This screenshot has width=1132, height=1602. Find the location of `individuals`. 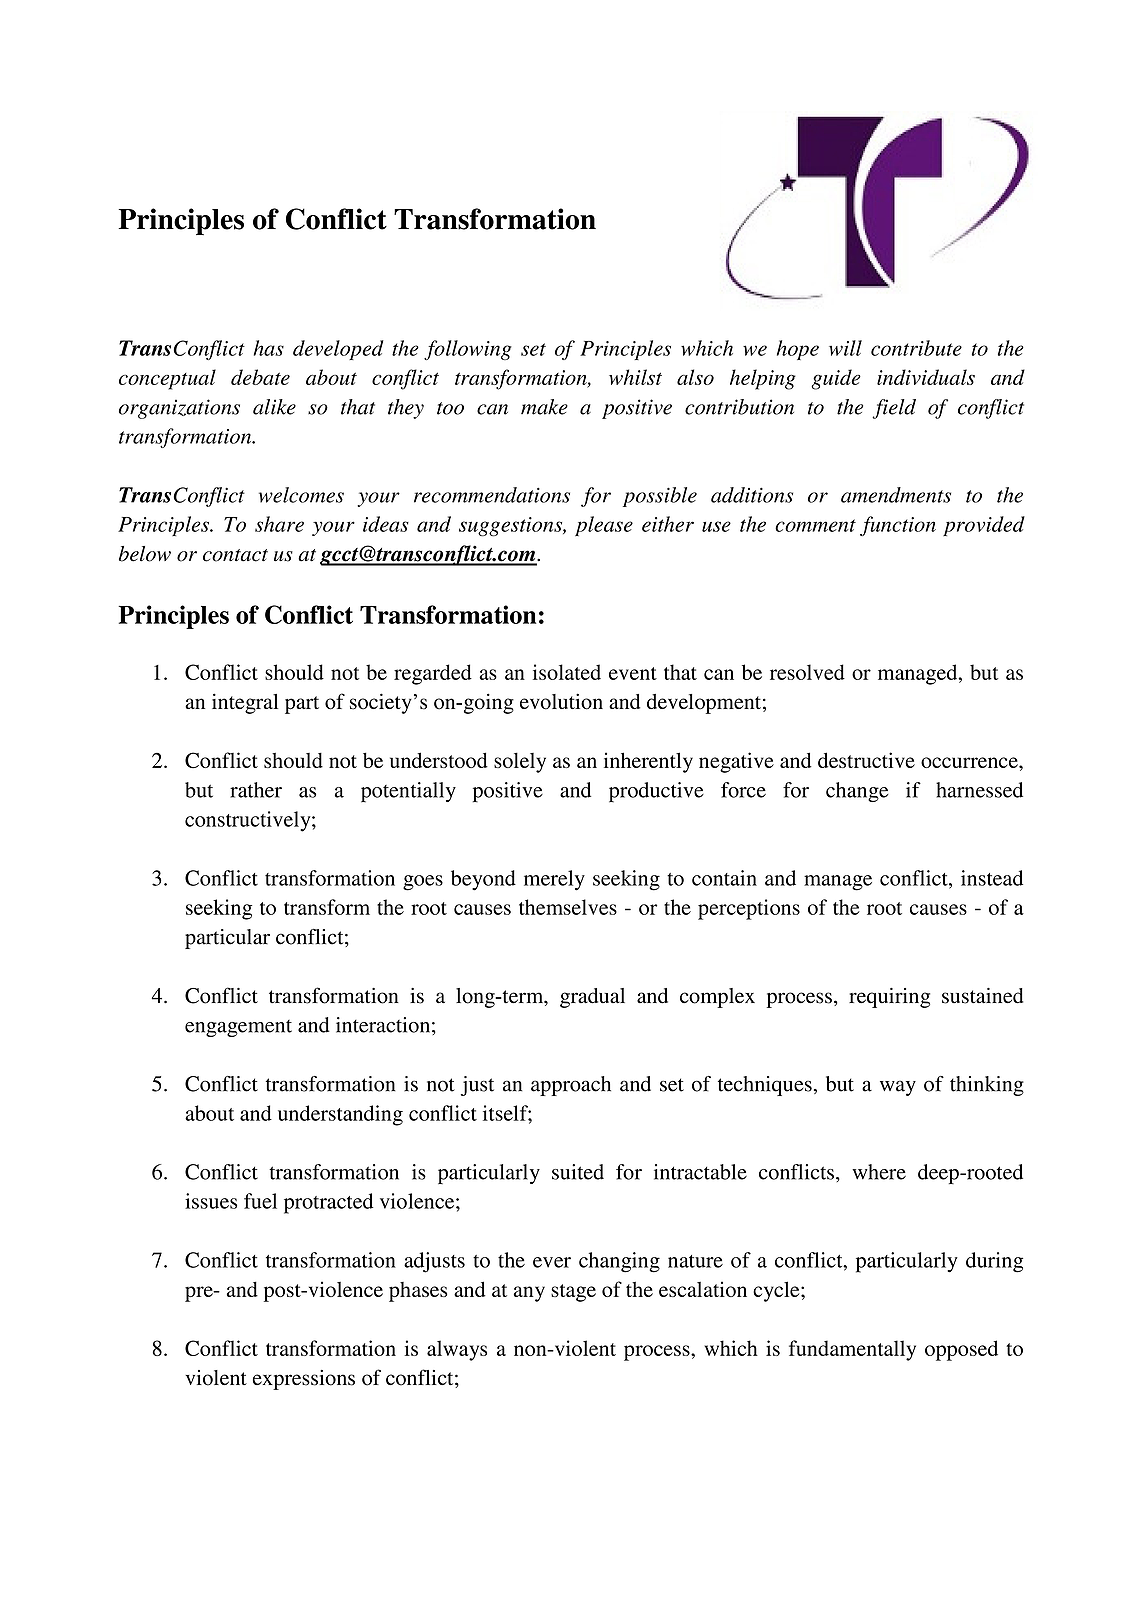

individuals is located at coordinates (926, 377).
